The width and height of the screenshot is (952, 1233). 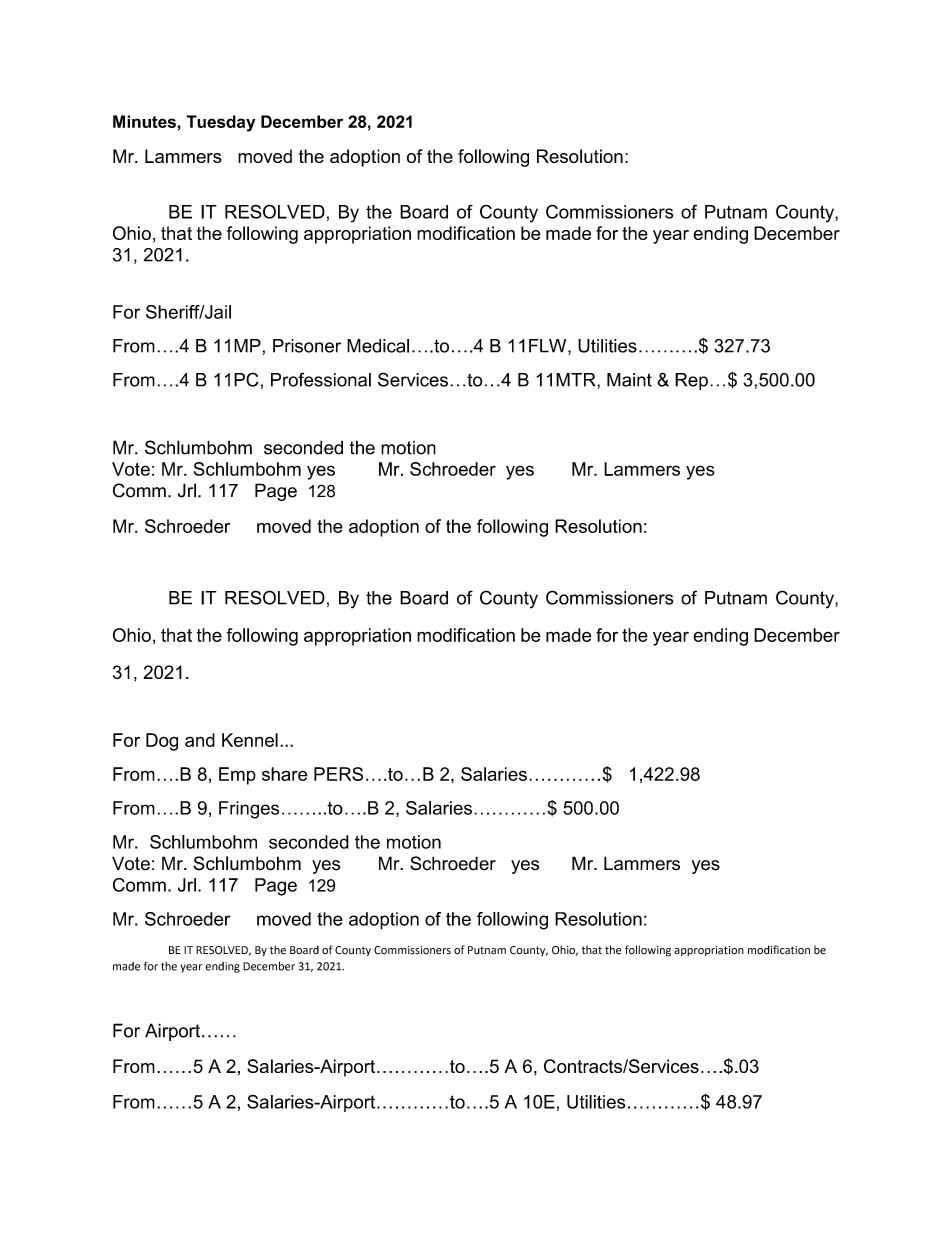 I want to click on and, so click(x=200, y=740).
